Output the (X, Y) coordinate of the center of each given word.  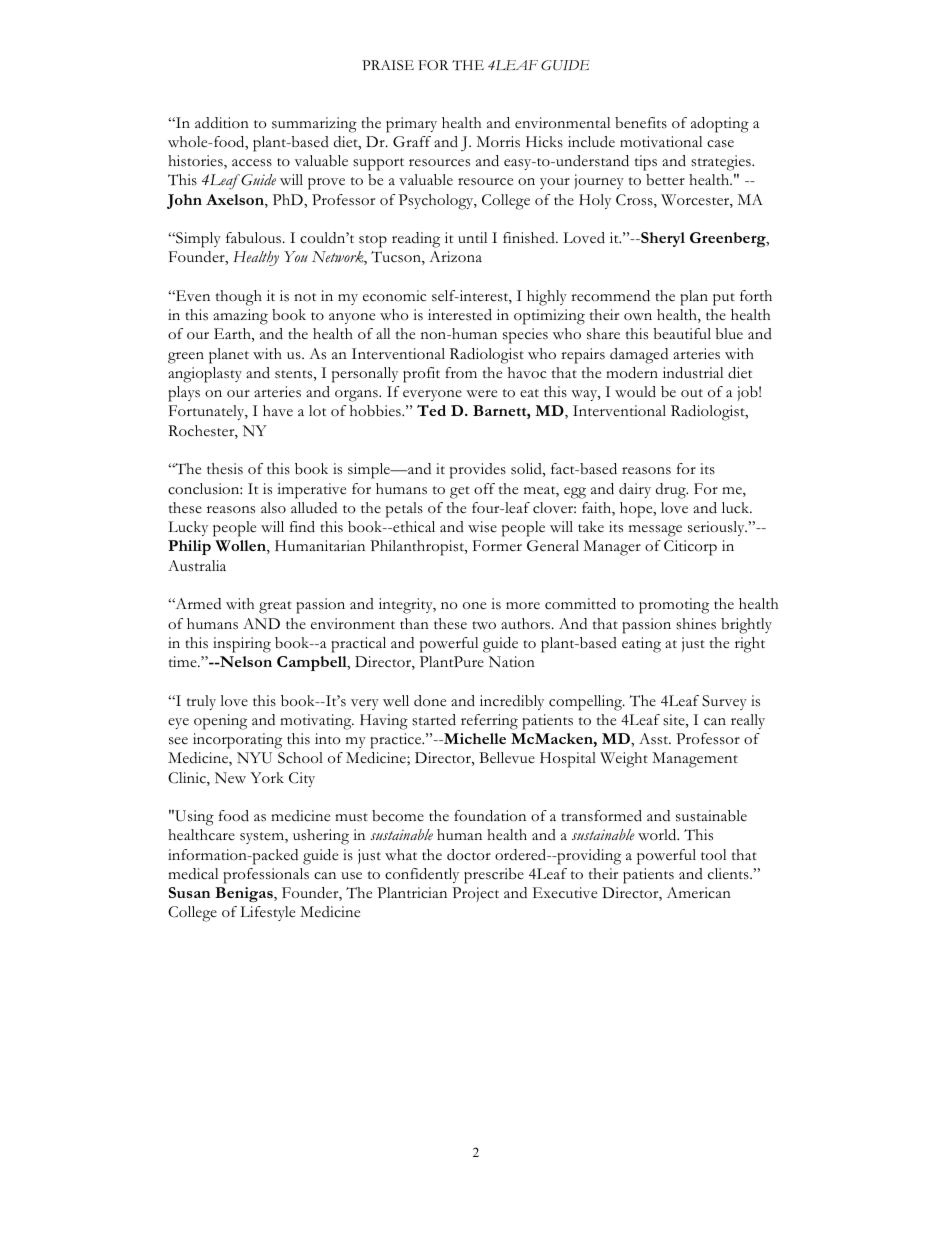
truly (201, 702)
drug (672, 491)
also (273, 508)
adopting (720, 125)
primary (411, 125)
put (724, 299)
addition (222, 122)
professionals (266, 876)
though (239, 298)
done (430, 701)
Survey (724, 702)
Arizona (455, 256)
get (460, 492)
